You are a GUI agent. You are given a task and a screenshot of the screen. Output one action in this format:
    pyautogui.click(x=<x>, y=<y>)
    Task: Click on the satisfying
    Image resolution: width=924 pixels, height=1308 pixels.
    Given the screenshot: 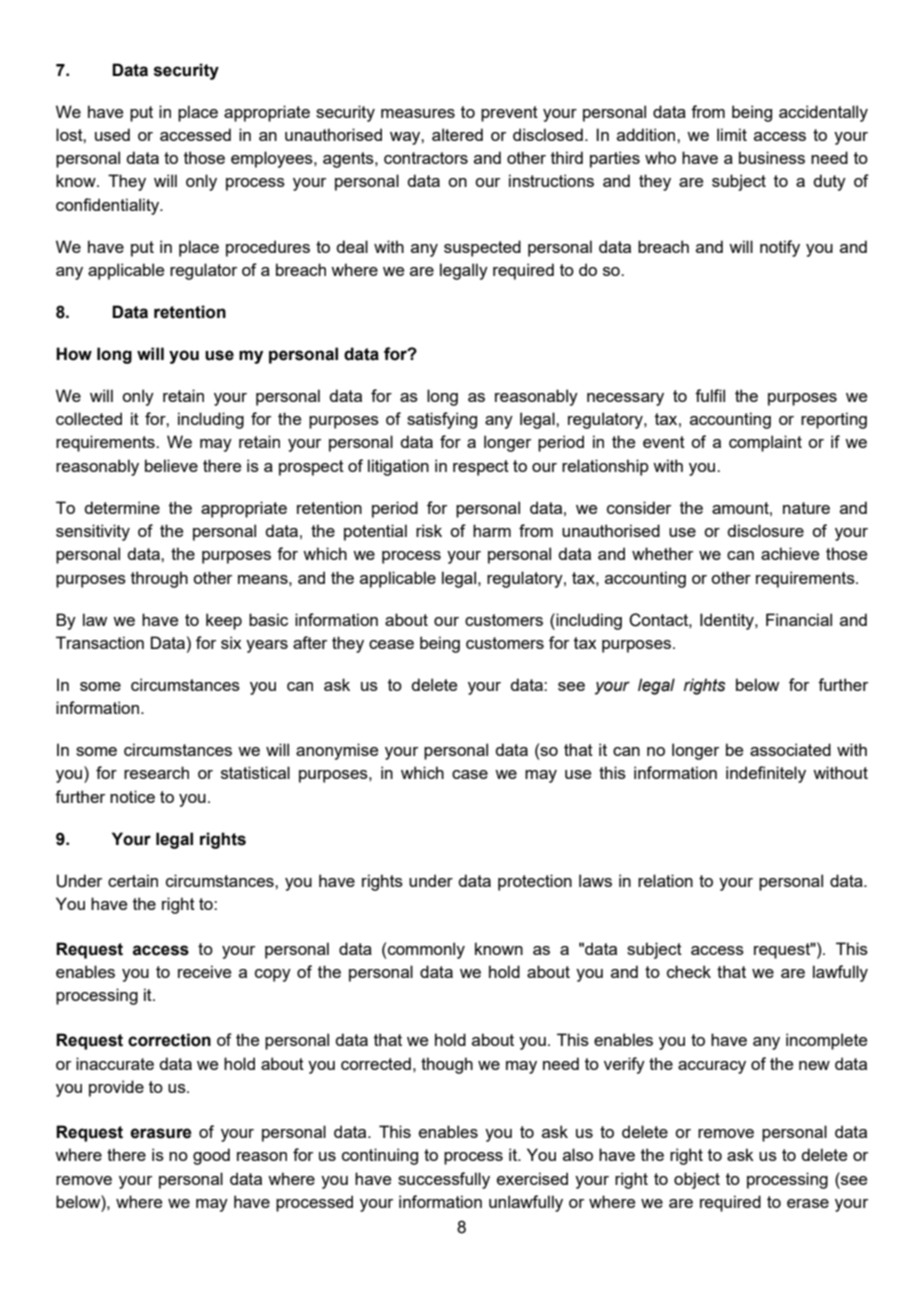 What is the action you would take?
    pyautogui.click(x=442, y=420)
